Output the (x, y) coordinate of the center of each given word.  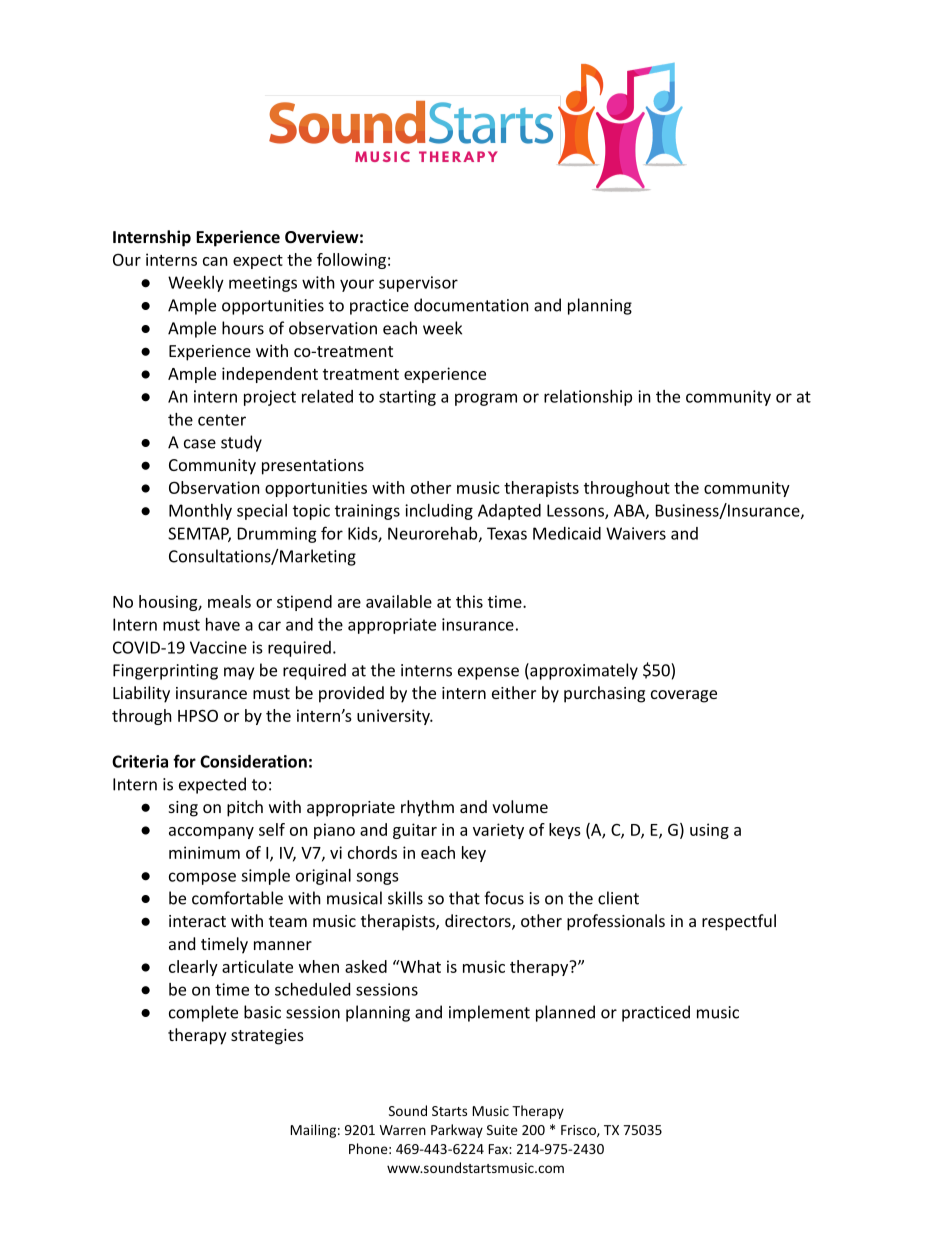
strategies (267, 1037)
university (394, 717)
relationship (588, 398)
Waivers (636, 533)
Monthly (200, 512)
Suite (502, 1130)
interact (197, 921)
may (239, 673)
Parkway (457, 1131)
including (439, 512)
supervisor (418, 284)
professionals (616, 922)
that (464, 898)
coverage (684, 696)
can (215, 261)
